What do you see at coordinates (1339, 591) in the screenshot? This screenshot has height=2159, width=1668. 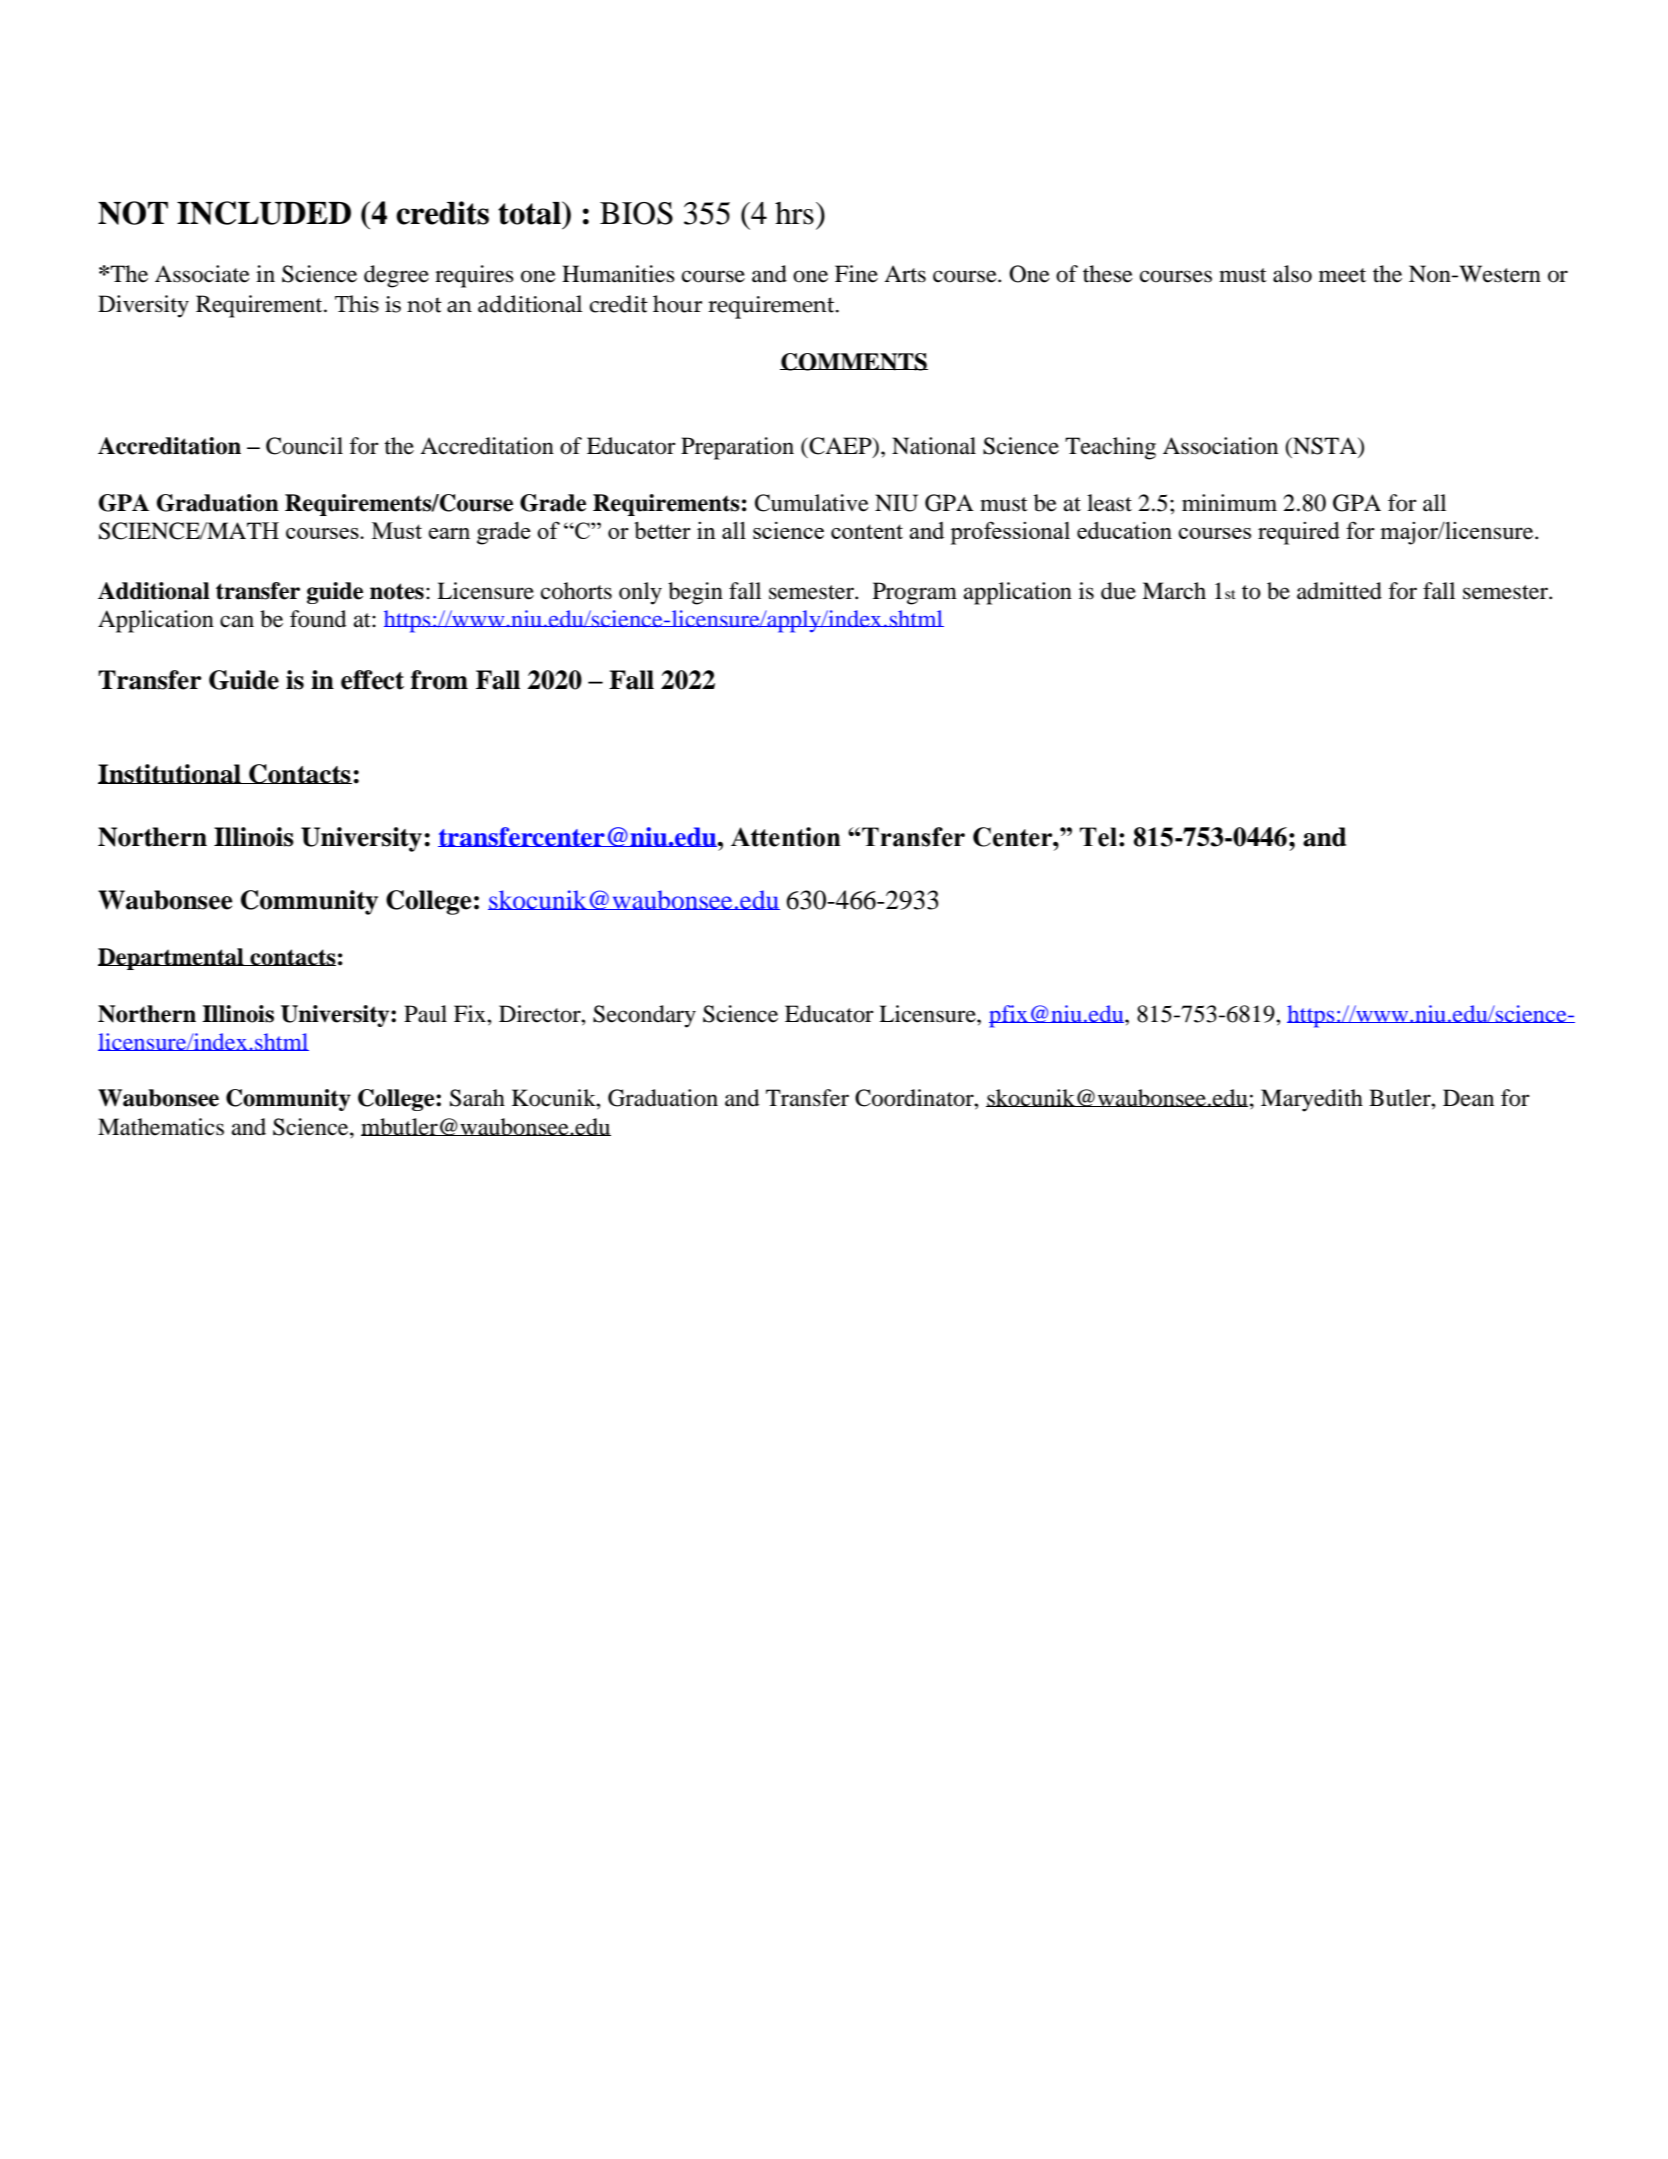 I see `admitted` at bounding box center [1339, 591].
